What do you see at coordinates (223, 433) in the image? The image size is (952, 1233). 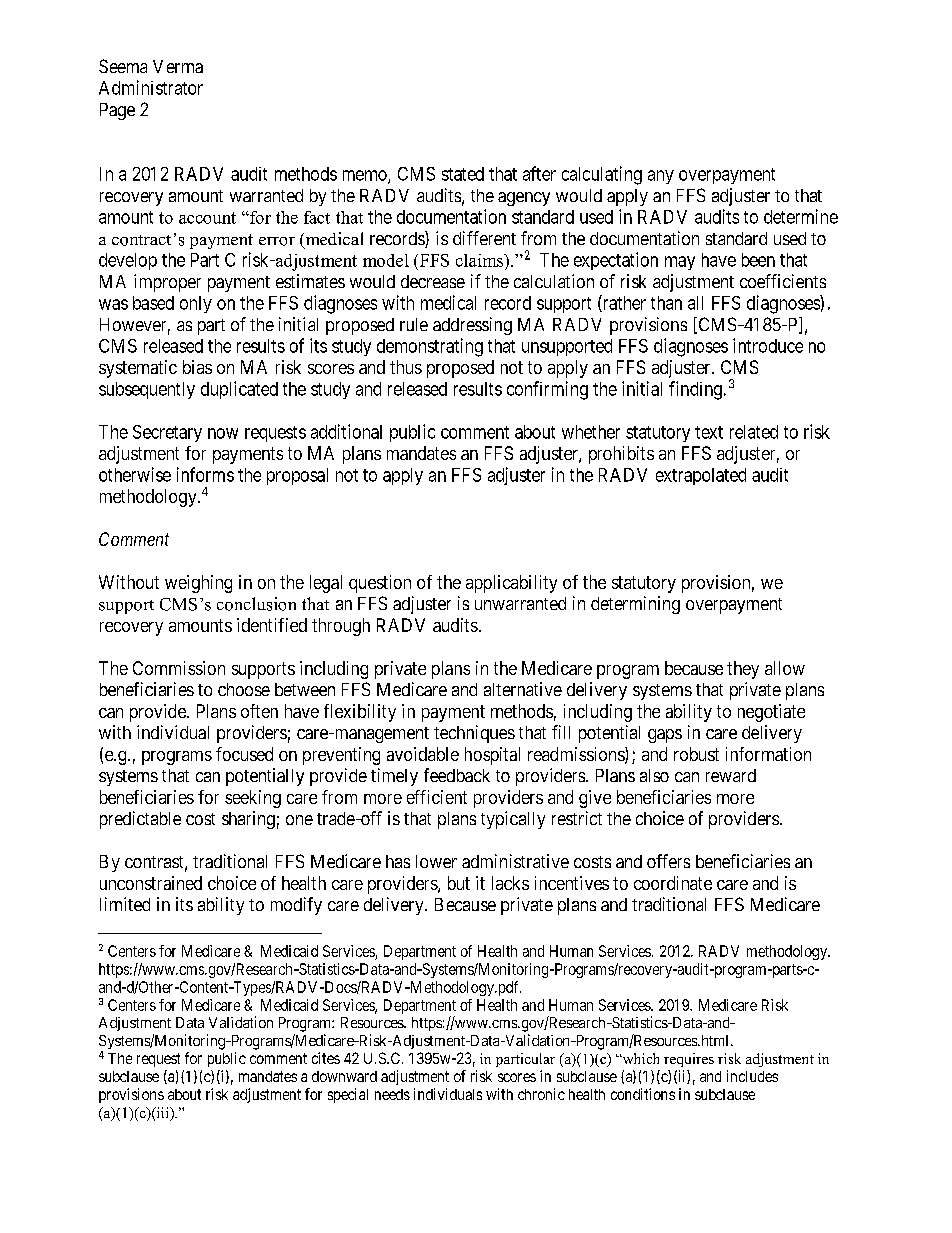 I see `now` at bounding box center [223, 433].
